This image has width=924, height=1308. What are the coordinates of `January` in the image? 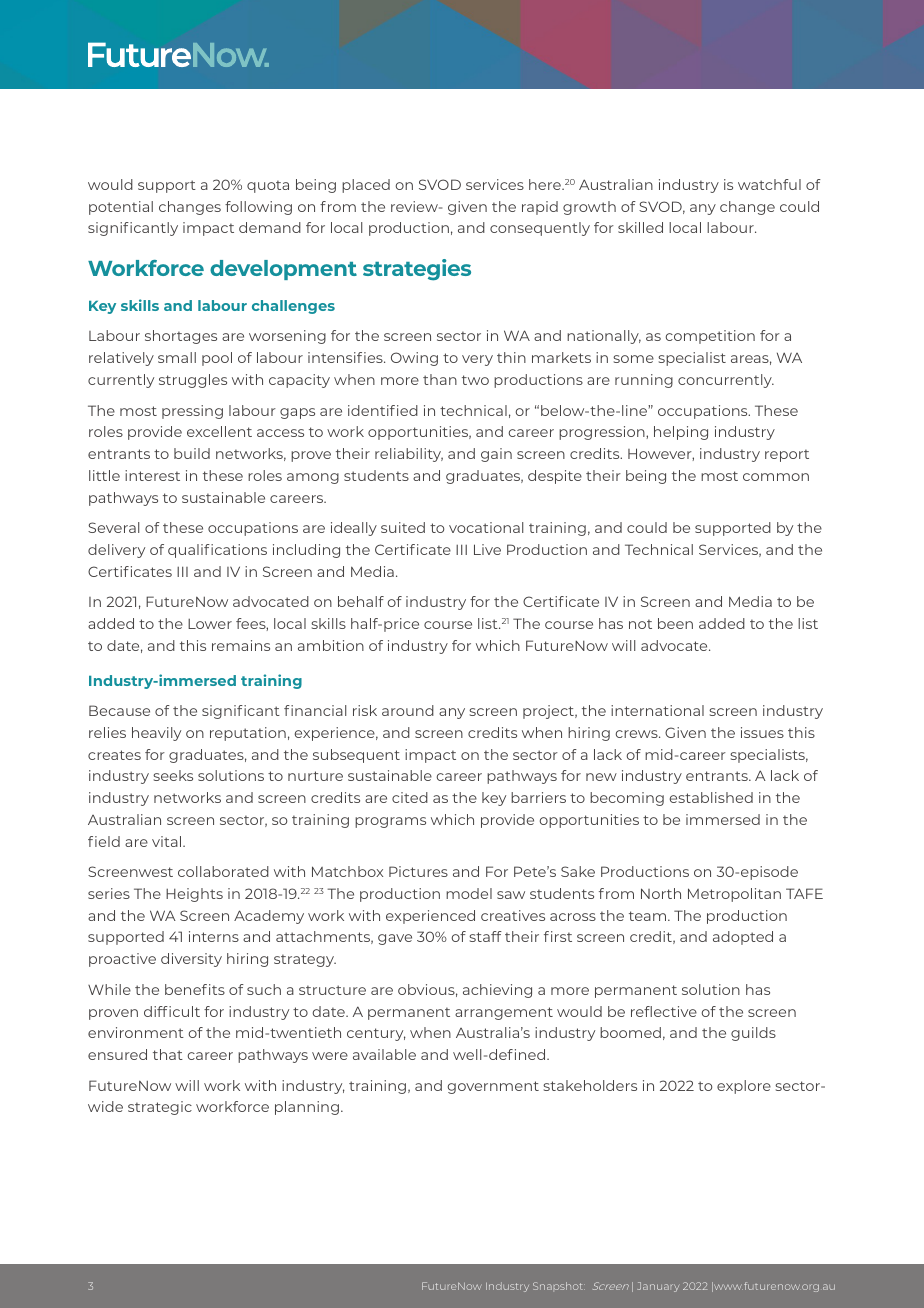 It's located at (658, 1287).
